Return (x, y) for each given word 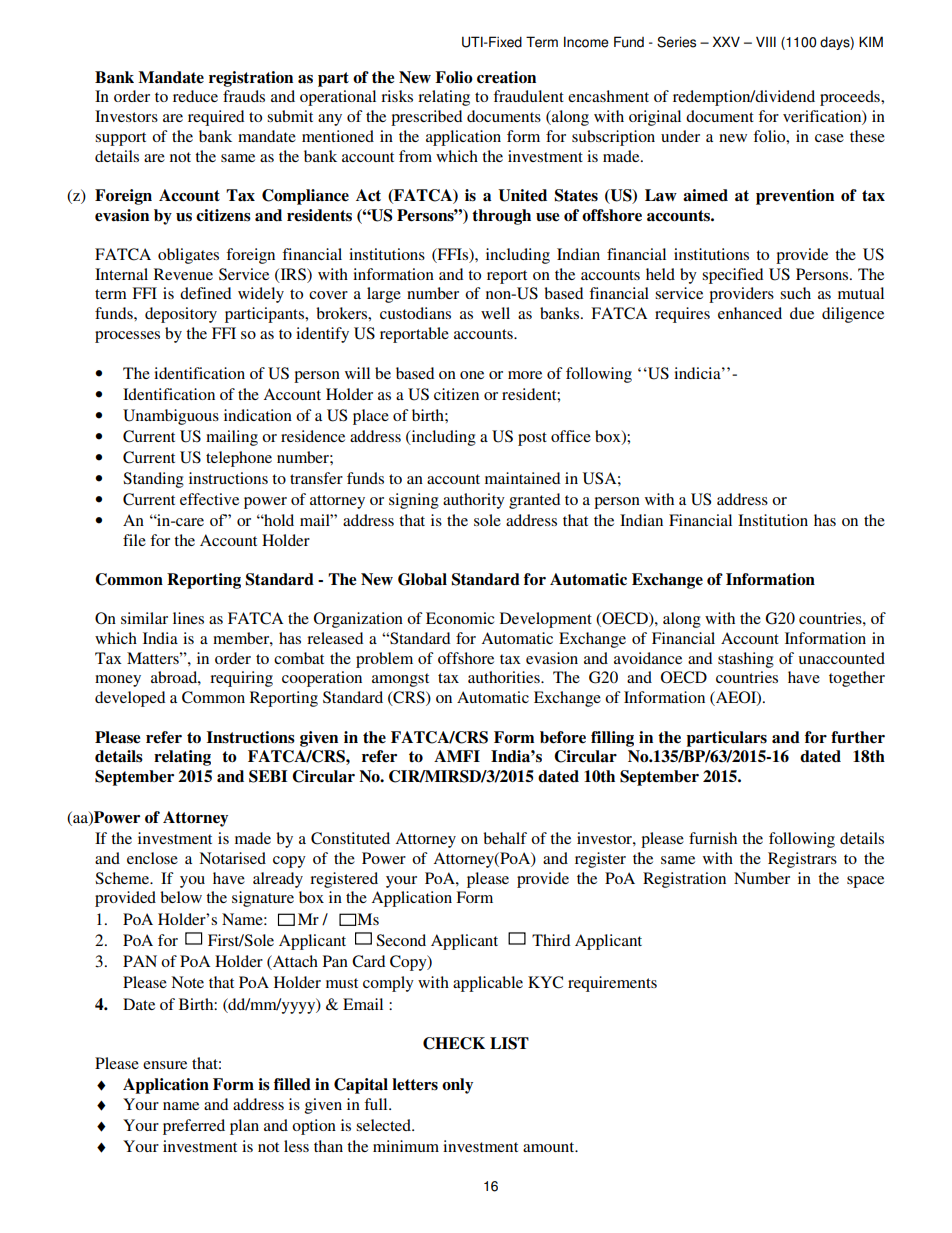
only (457, 1086)
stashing (746, 660)
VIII (766, 41)
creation (506, 77)
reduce (195, 96)
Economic (460, 618)
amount (550, 1147)
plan (244, 1127)
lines (188, 618)
